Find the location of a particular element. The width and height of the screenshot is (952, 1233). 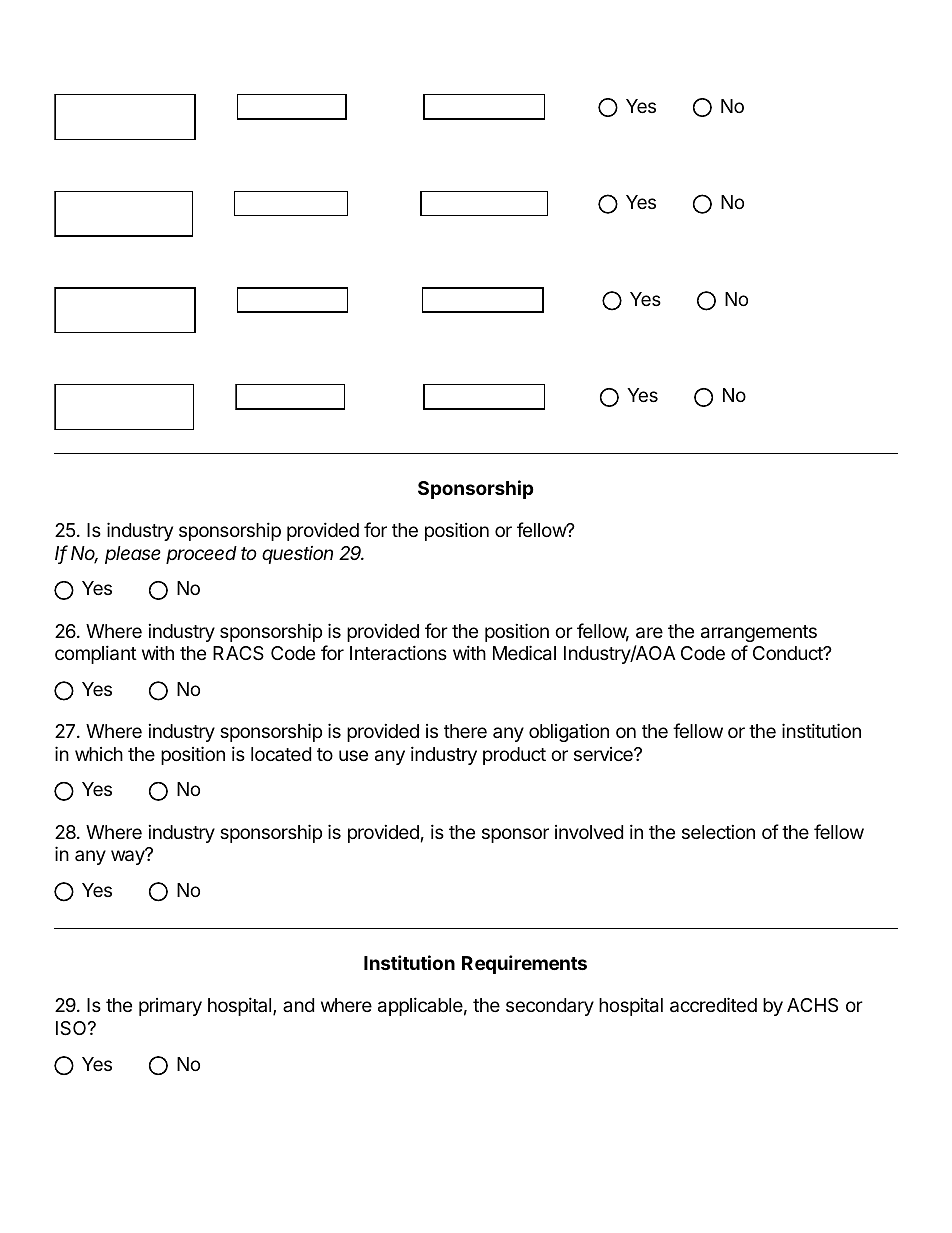

Conduct is located at coordinates (789, 653).
